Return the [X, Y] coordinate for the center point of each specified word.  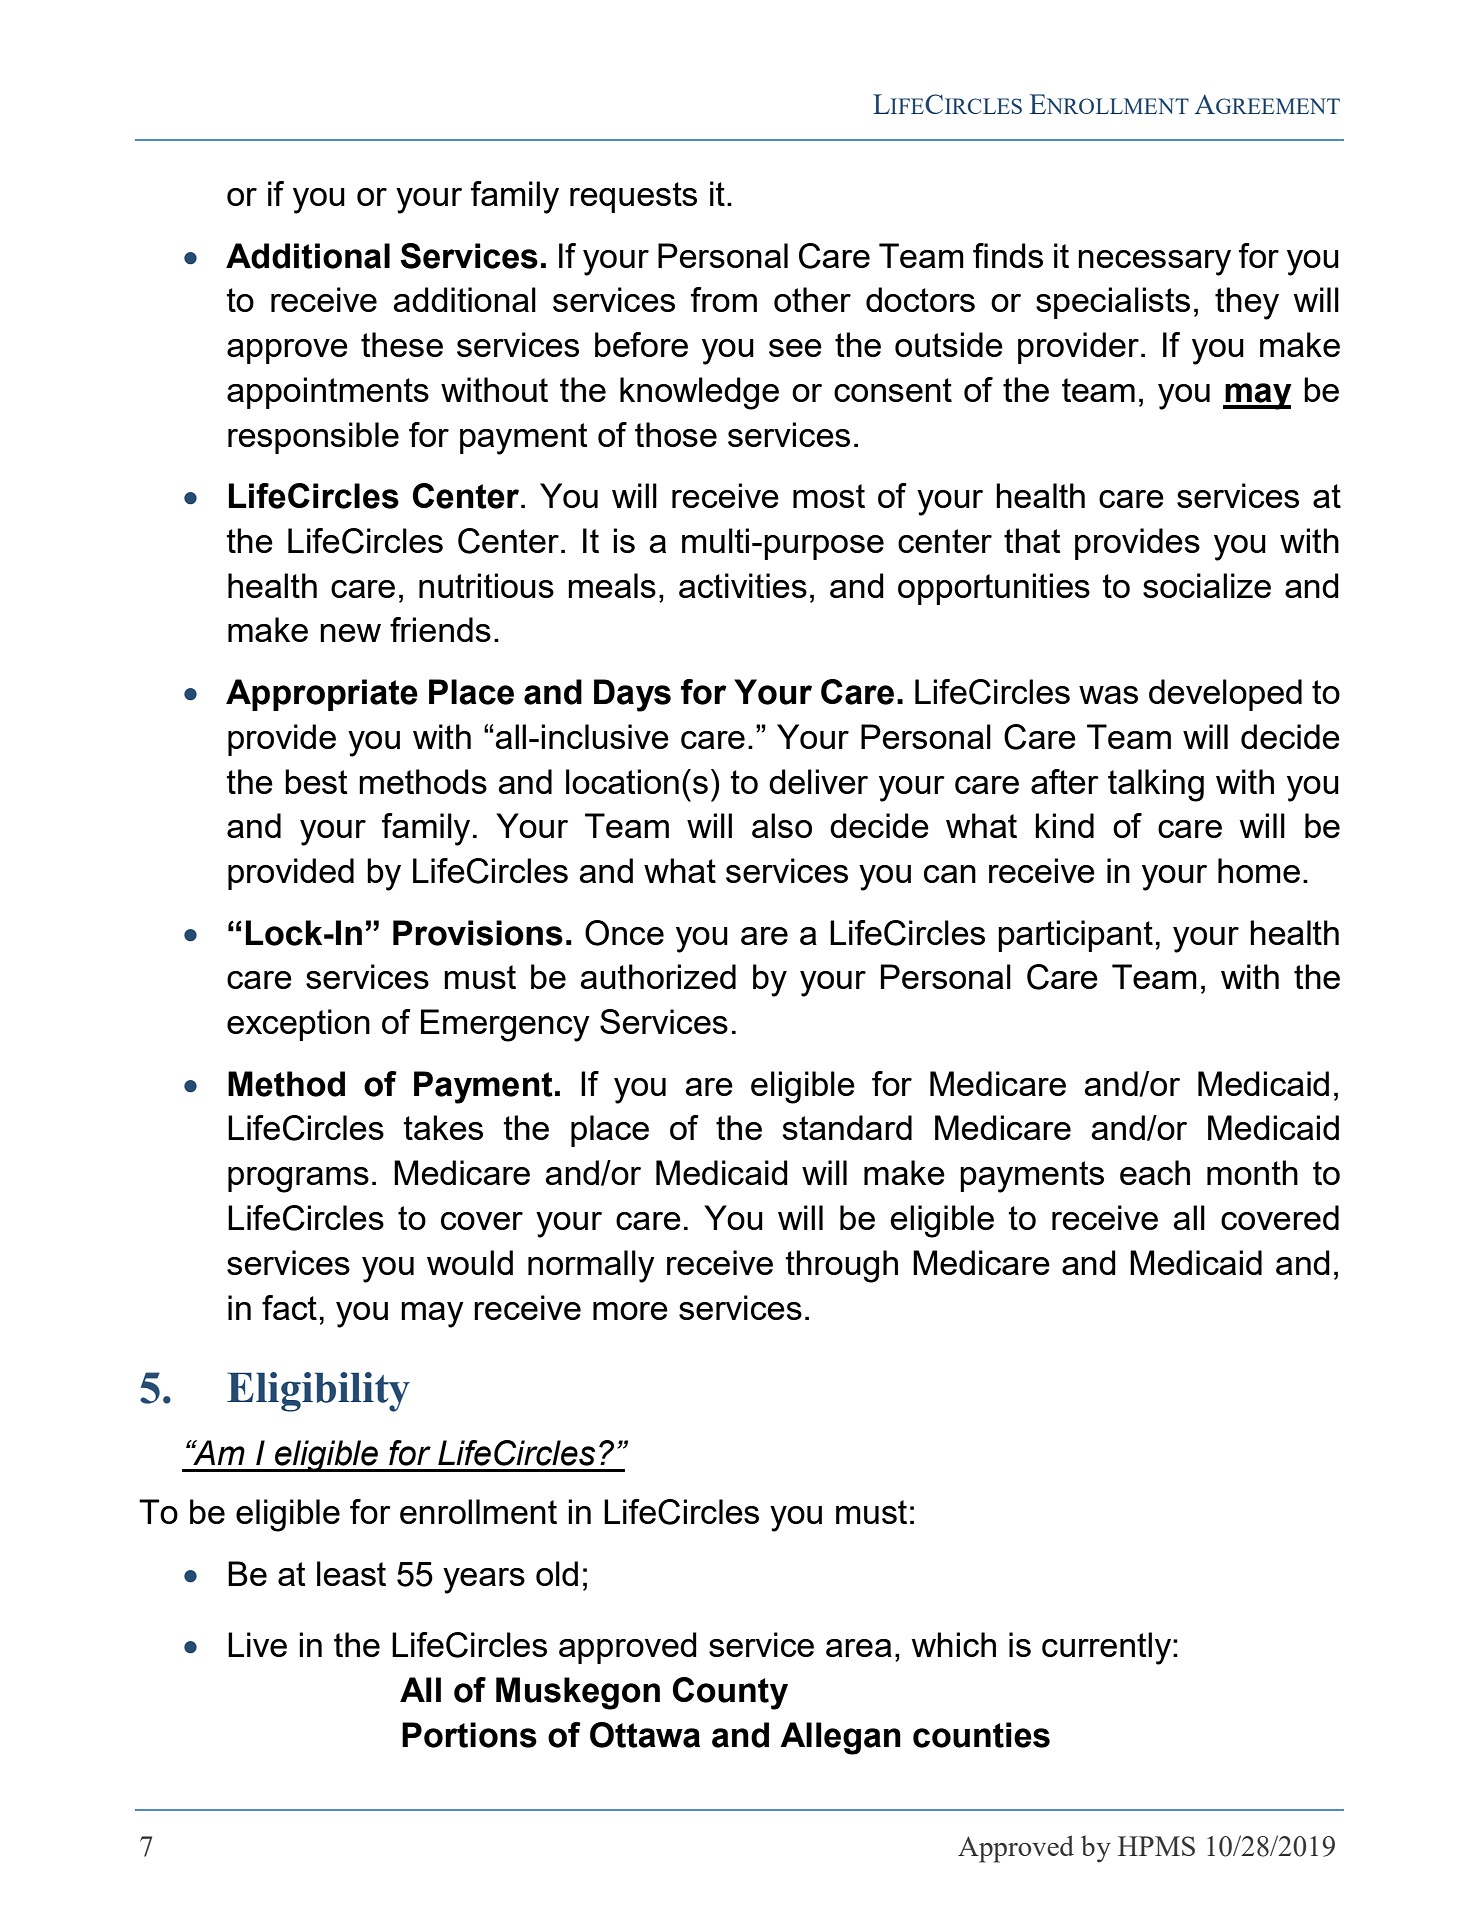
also [782, 825]
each [1155, 1172]
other [812, 299]
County [730, 1693]
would [470, 1262]
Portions [469, 1735]
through [841, 1266]
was [1108, 695]
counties [981, 1735]
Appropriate [322, 695]
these [402, 344]
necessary [1154, 263]
